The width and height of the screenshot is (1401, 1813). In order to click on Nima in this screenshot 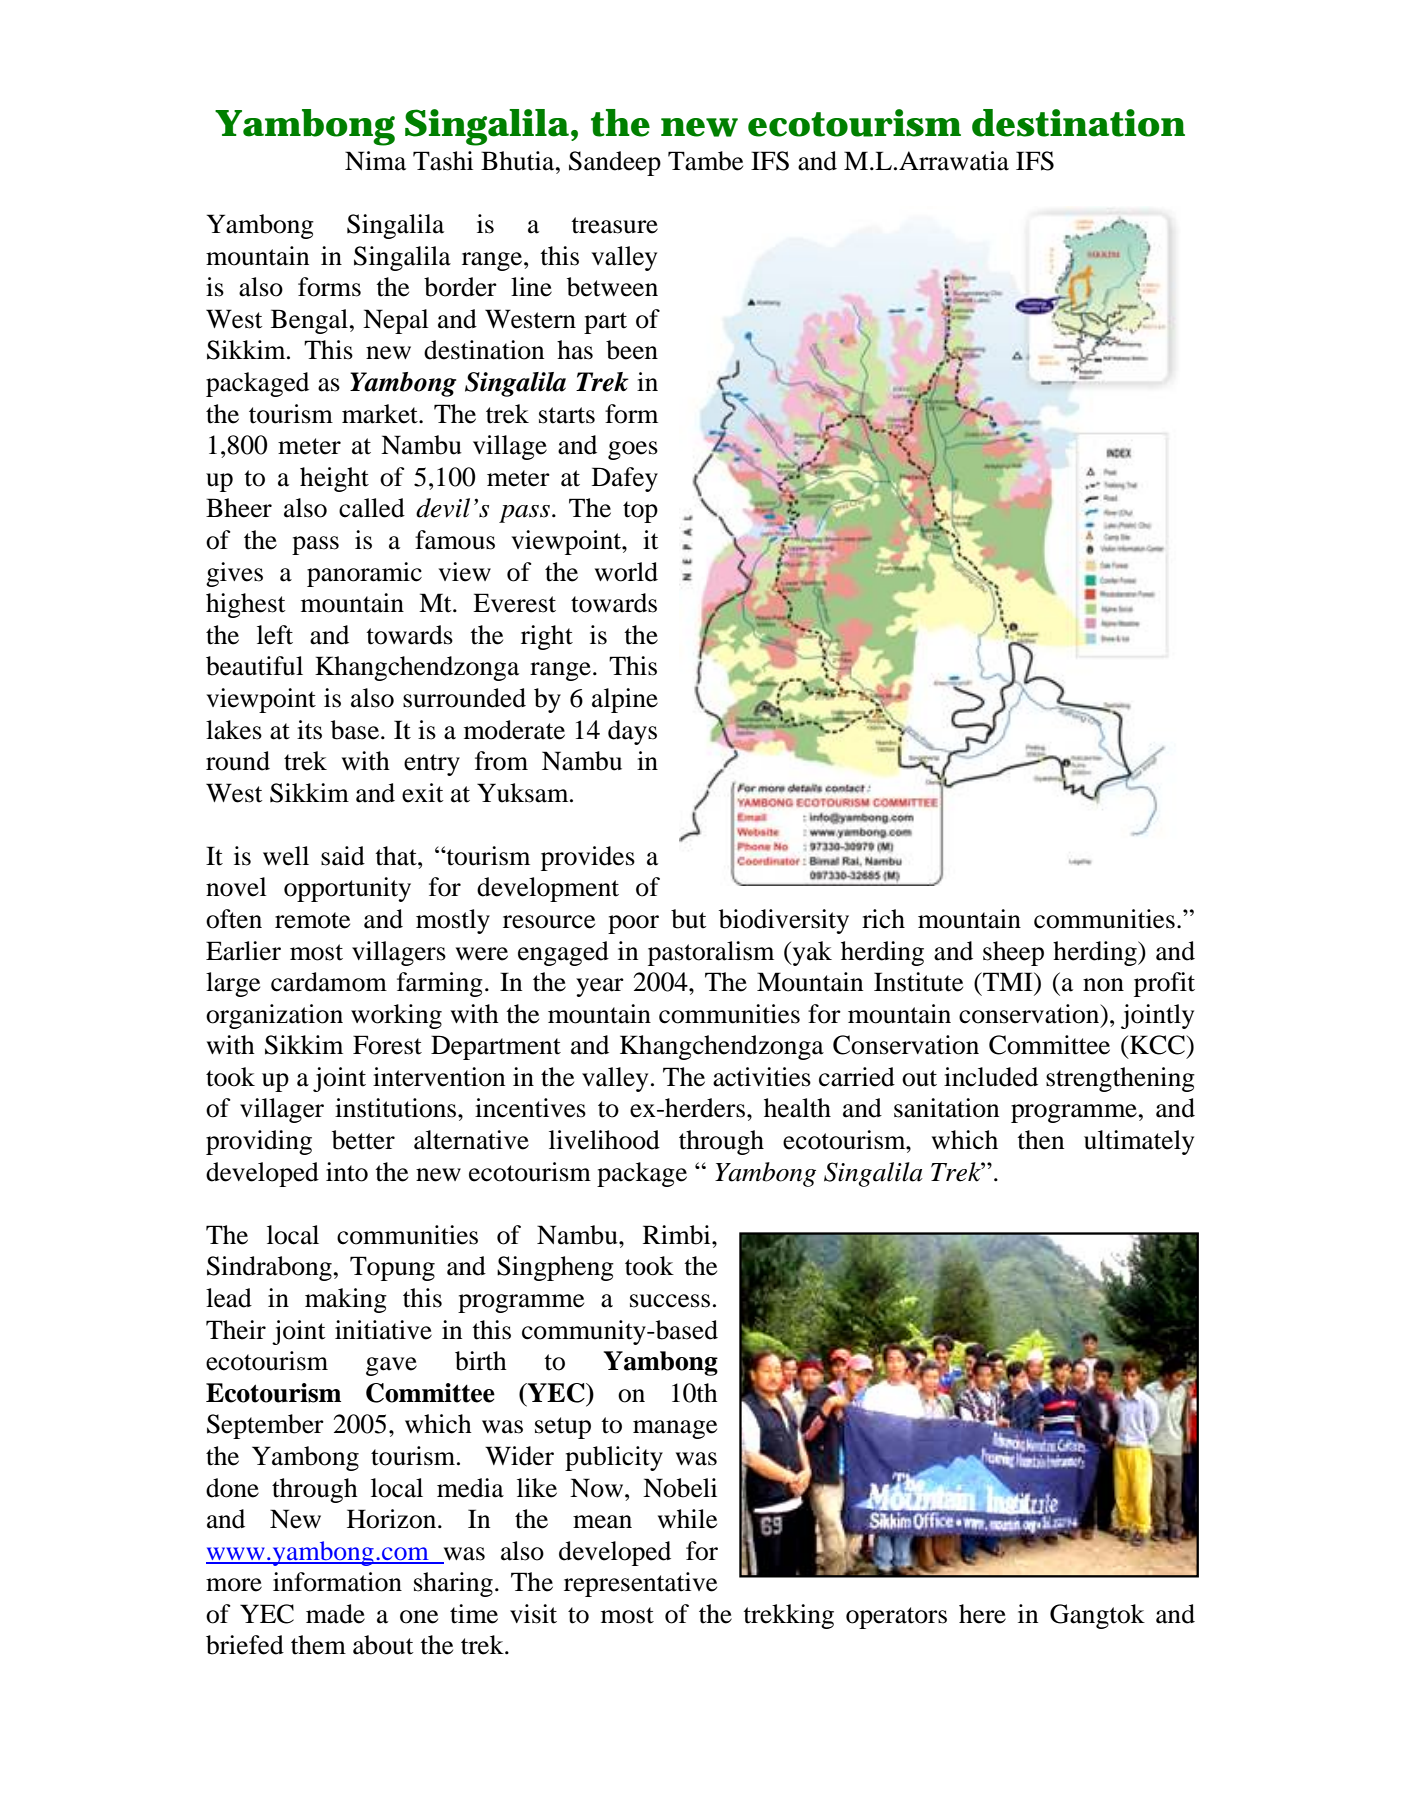, I will do `click(375, 161)`.
